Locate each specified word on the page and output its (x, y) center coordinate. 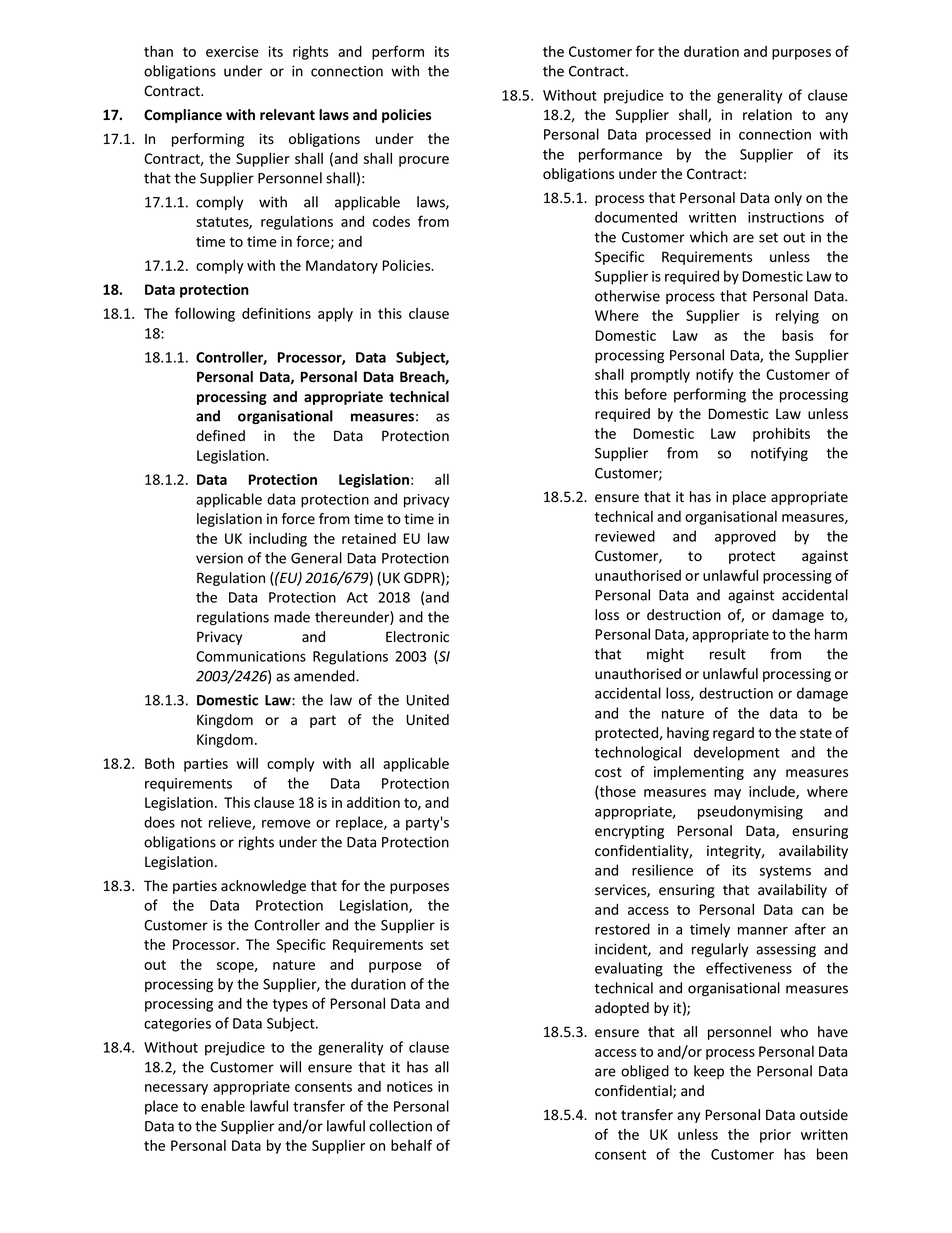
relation (767, 115)
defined (220, 436)
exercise (232, 51)
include (773, 792)
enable (223, 1106)
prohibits (781, 434)
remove (286, 823)
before (646, 394)
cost (608, 772)
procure (424, 161)
